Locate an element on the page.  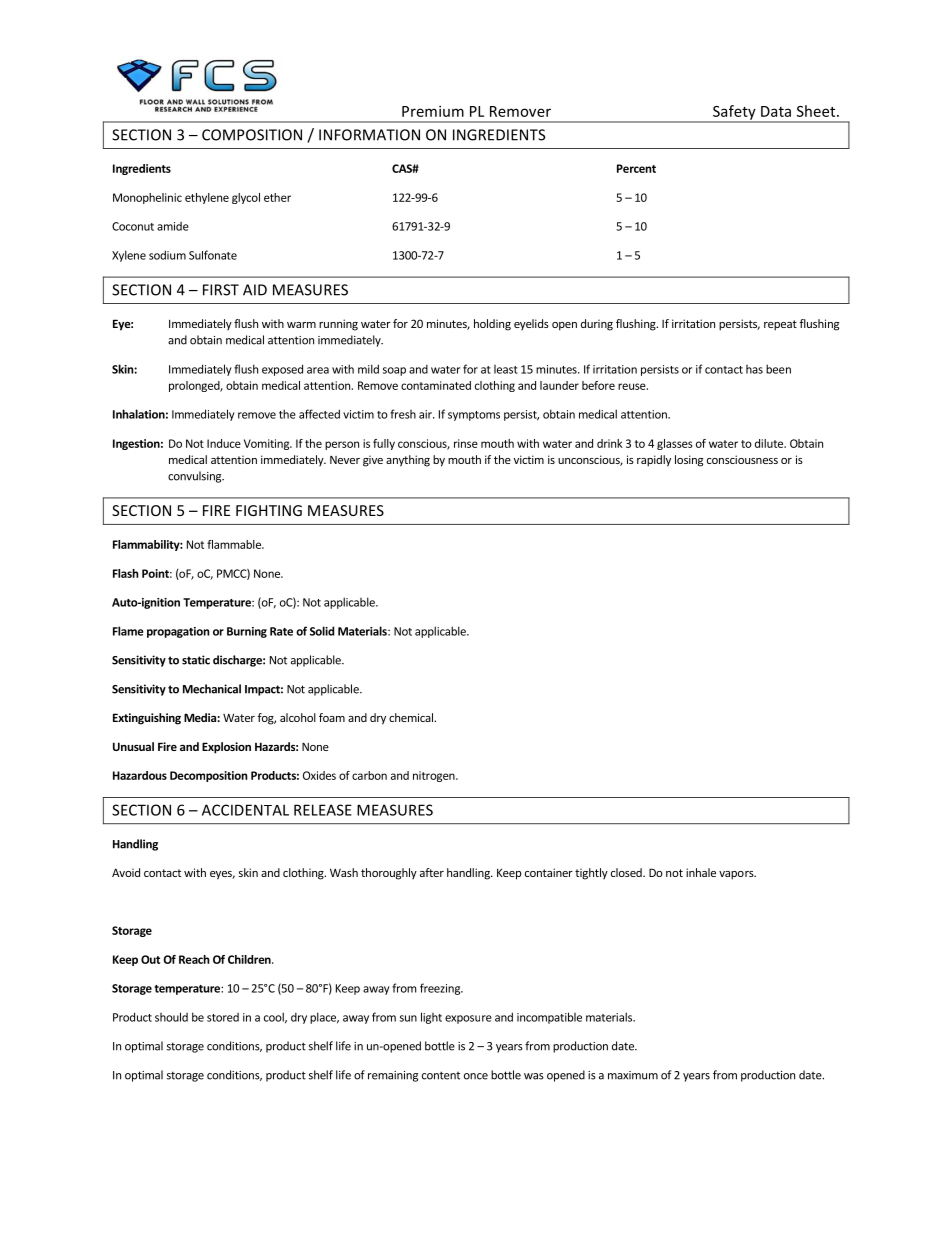
losing is located at coordinates (689, 461).
